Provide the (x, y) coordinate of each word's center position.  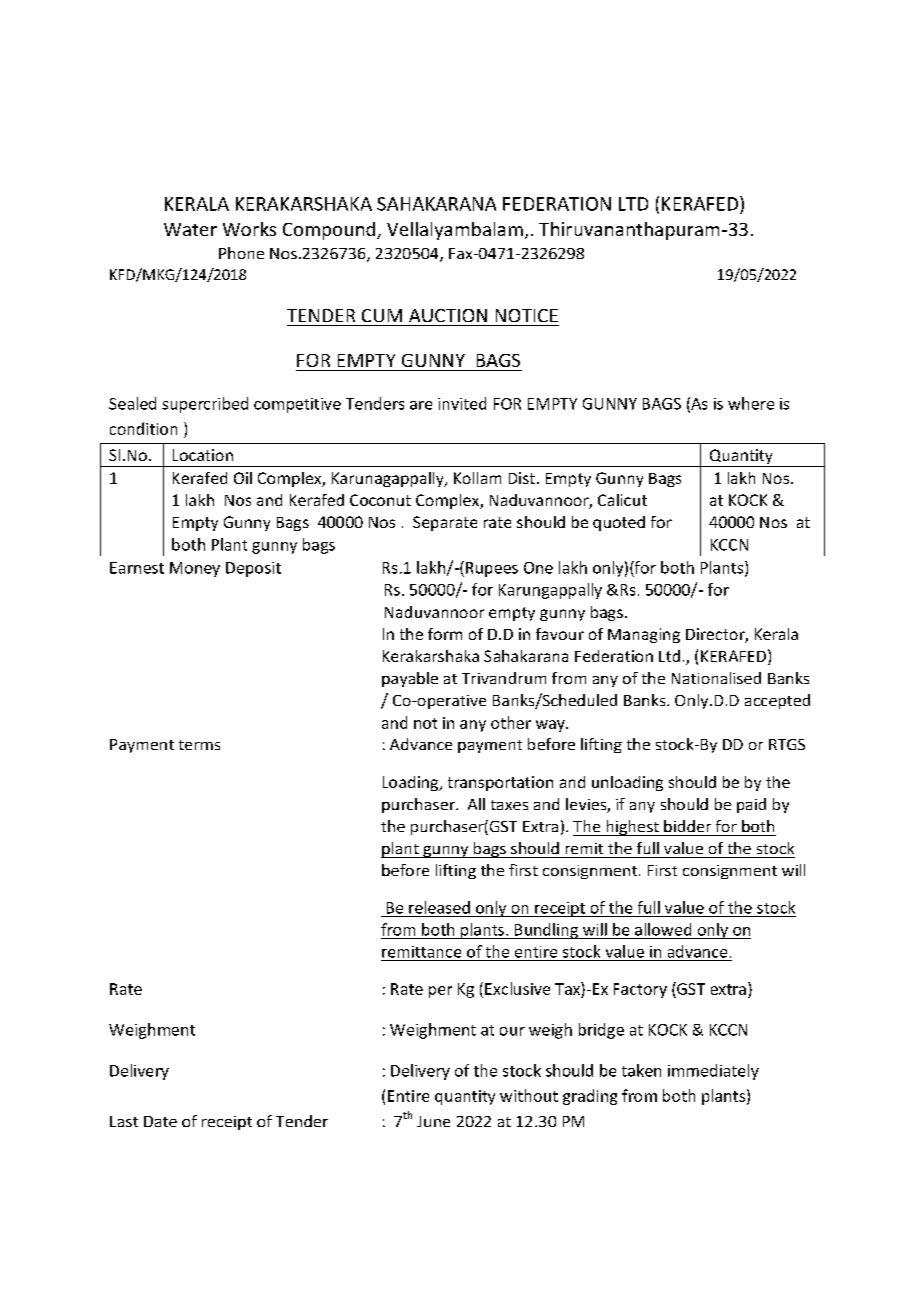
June (433, 1121)
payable (410, 679)
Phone (241, 253)
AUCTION (448, 315)
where (751, 403)
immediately (713, 1072)
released (439, 907)
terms (199, 745)
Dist (522, 478)
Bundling (546, 931)
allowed (663, 929)
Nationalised (716, 678)
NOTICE (527, 315)
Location (203, 455)
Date (160, 1121)
